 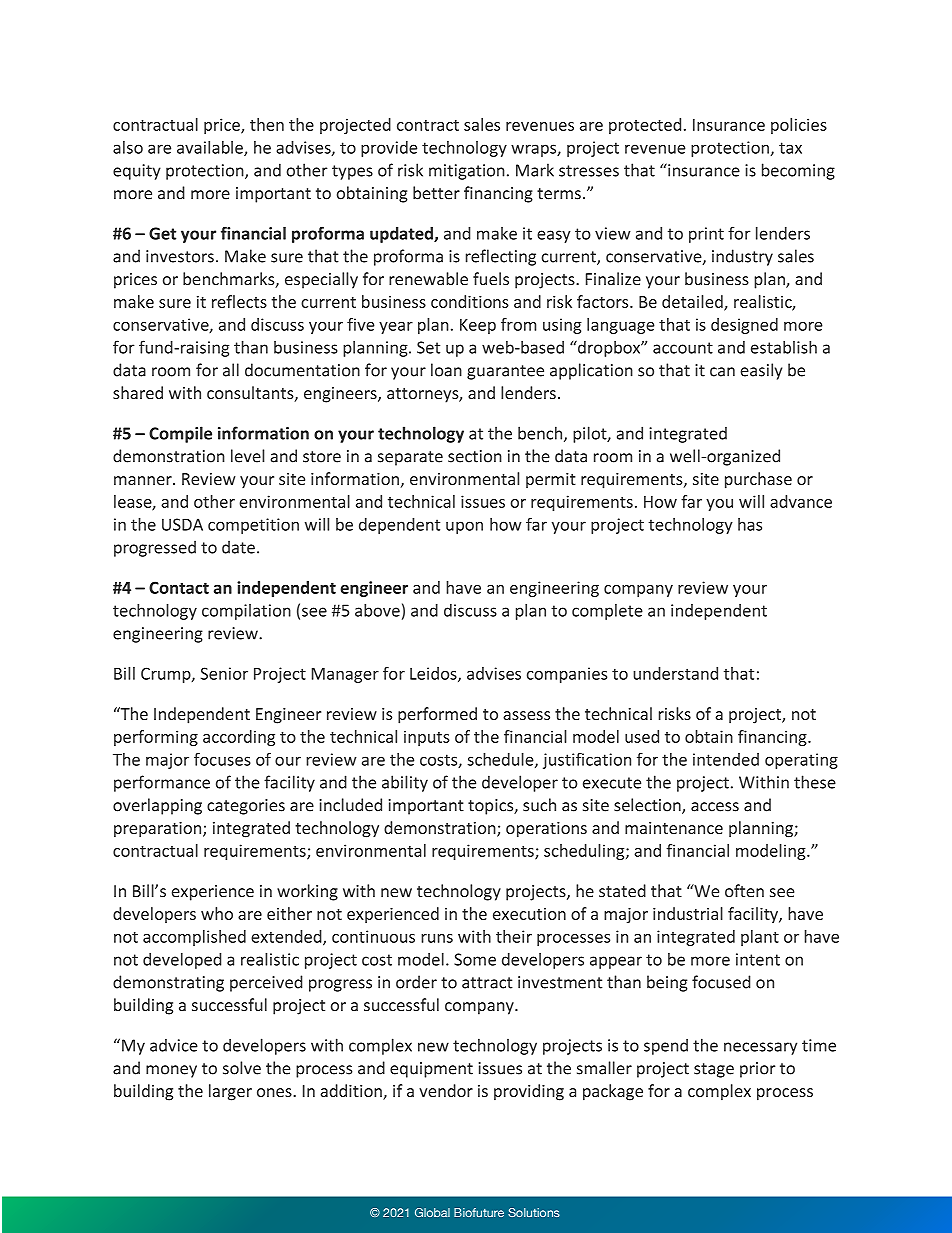 What do you see at coordinates (675, 673) in the screenshot?
I see `understand` at bounding box center [675, 673].
